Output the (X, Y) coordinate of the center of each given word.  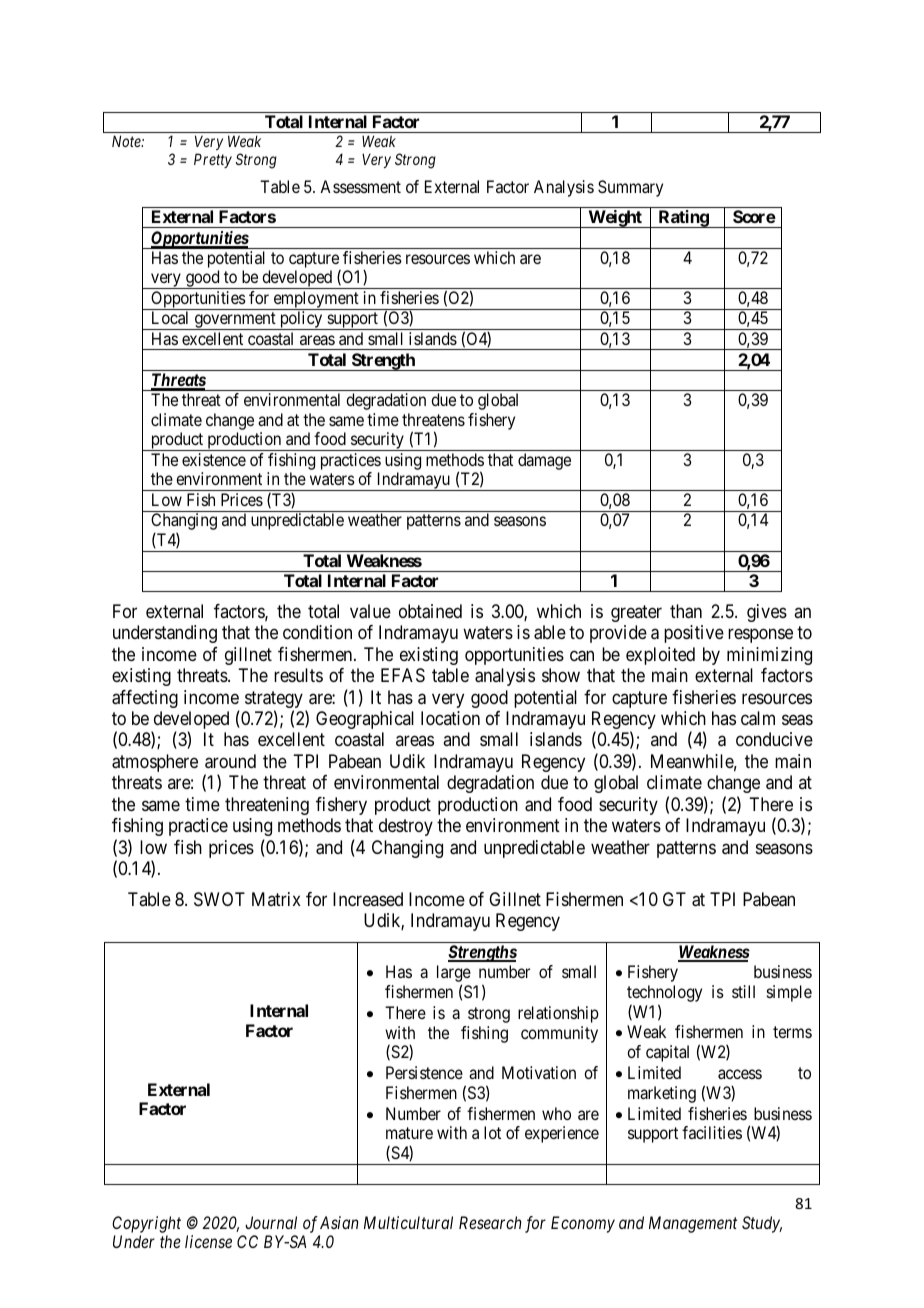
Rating (683, 219)
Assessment (360, 186)
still (743, 991)
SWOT (219, 899)
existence (214, 459)
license (208, 1241)
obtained (430, 611)
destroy (406, 827)
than (686, 611)
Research (490, 1222)
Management (693, 1224)
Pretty (213, 160)
